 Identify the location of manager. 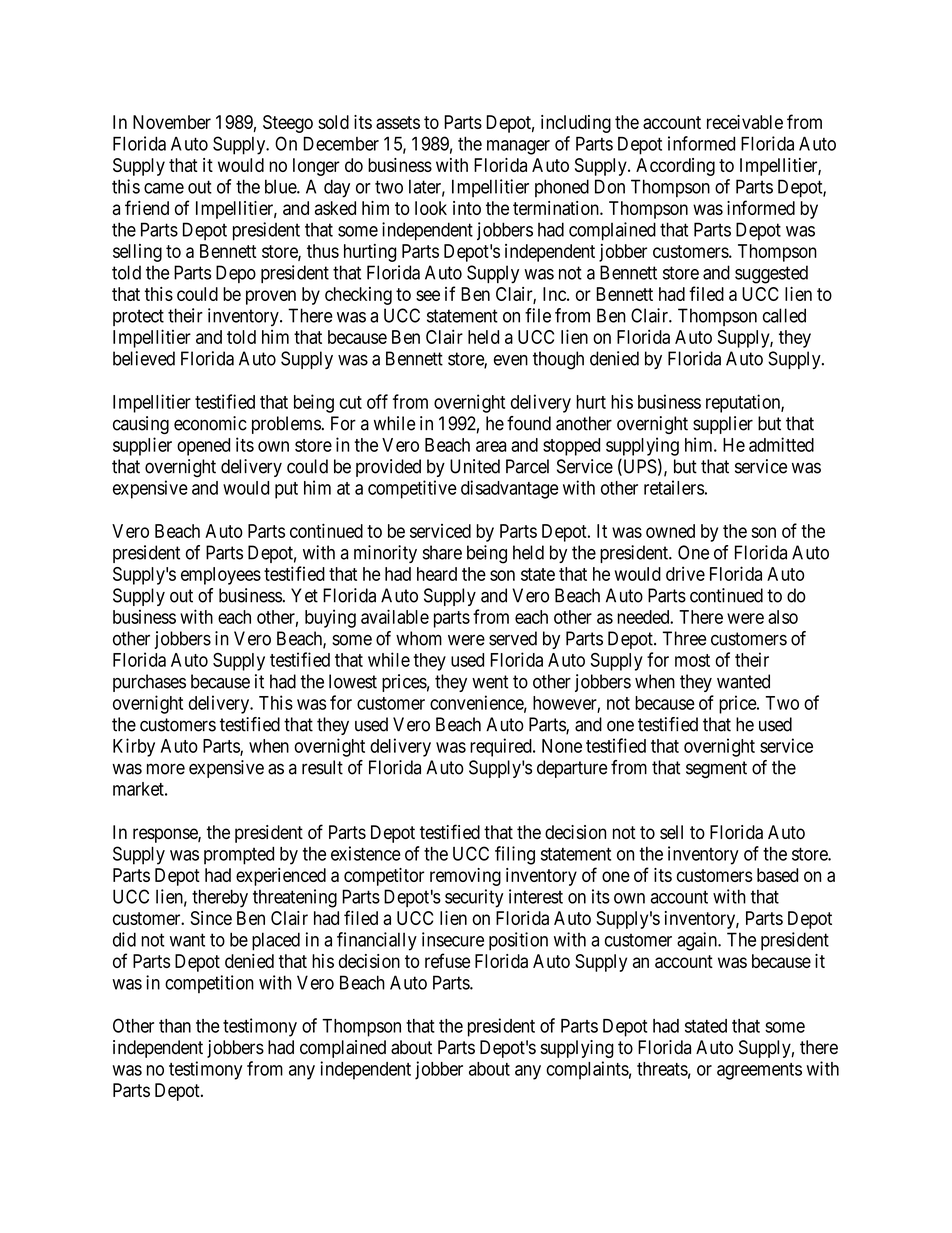
(518, 147).
